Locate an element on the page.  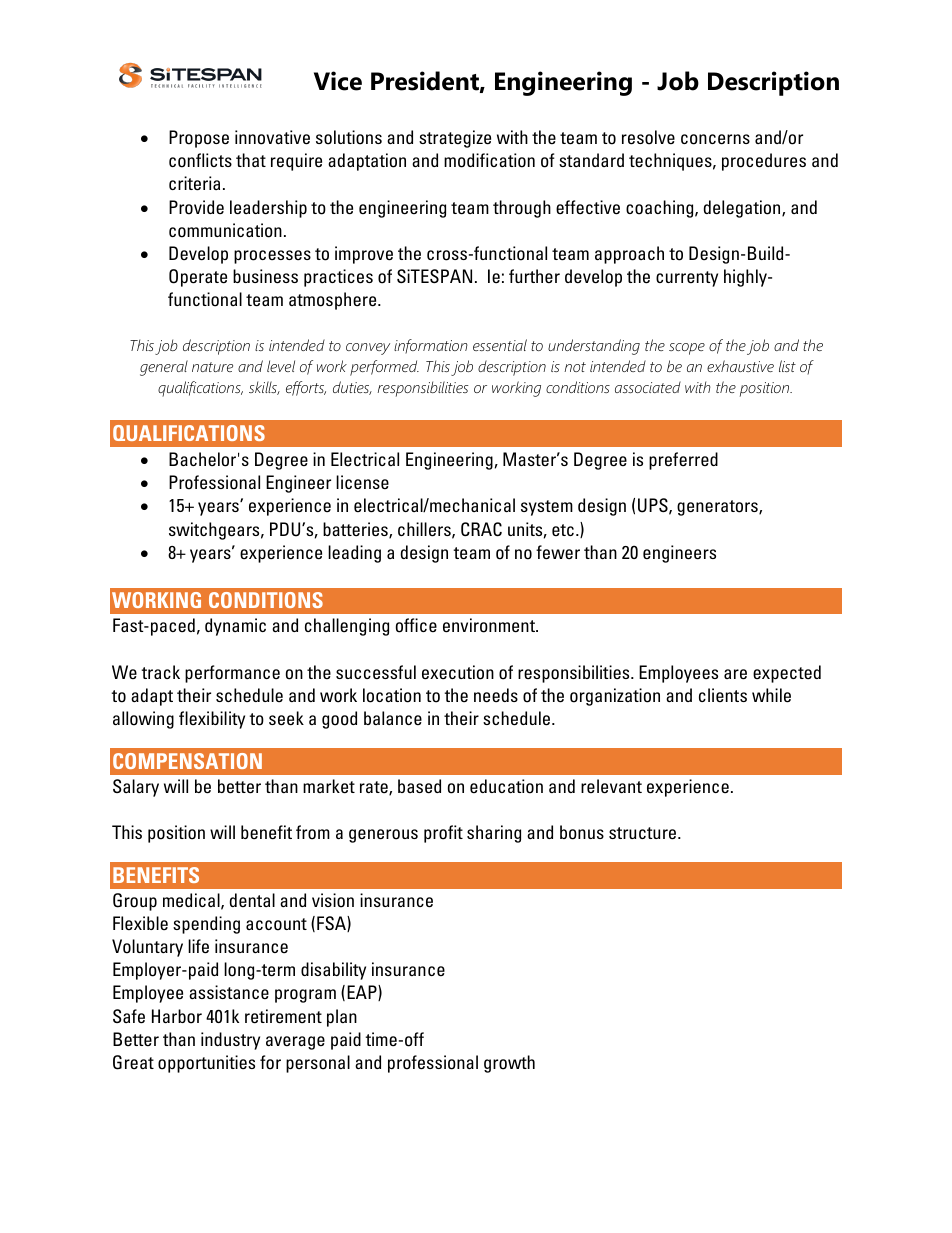
concerns is located at coordinates (715, 139).
